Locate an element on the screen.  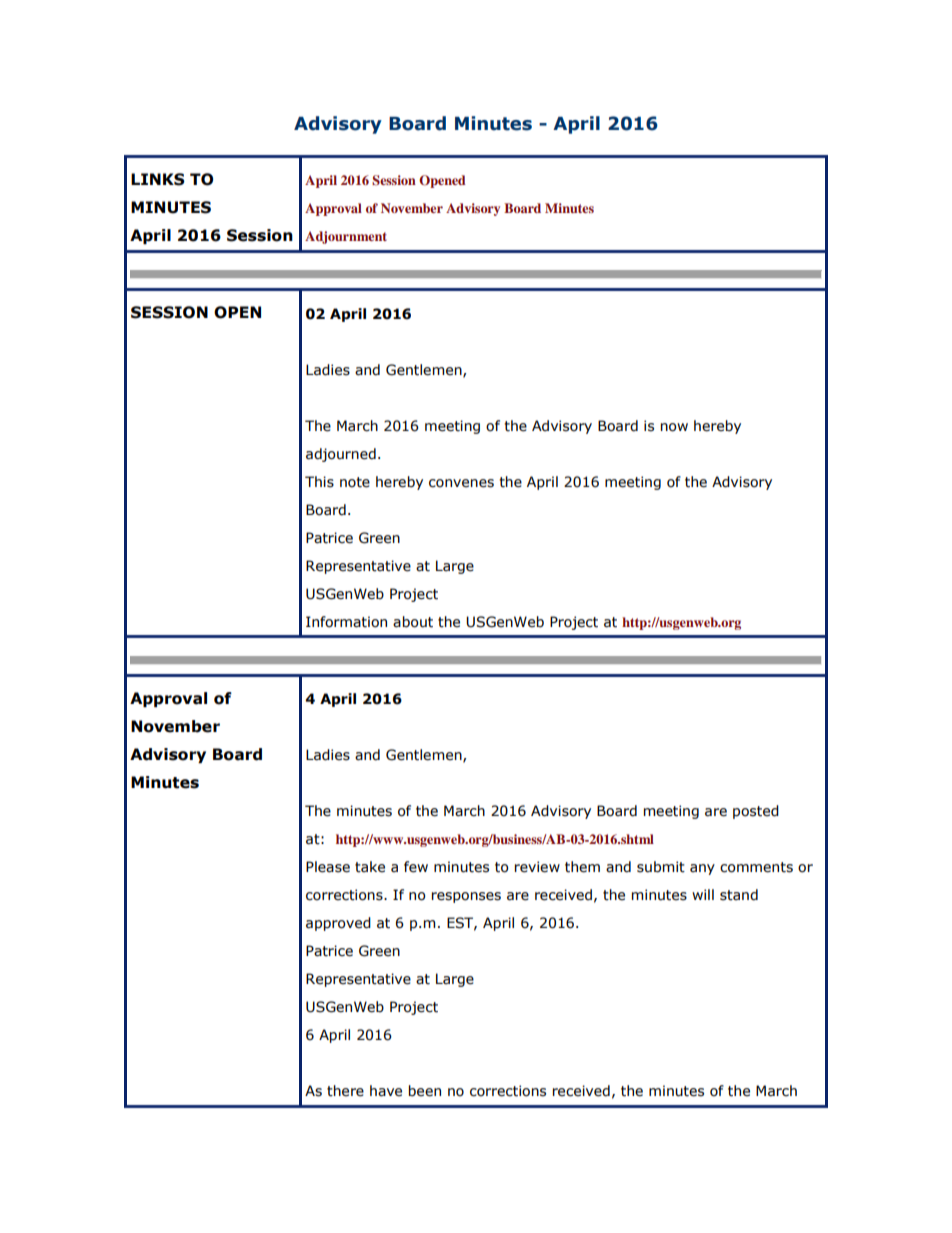
posted is located at coordinates (756, 812).
